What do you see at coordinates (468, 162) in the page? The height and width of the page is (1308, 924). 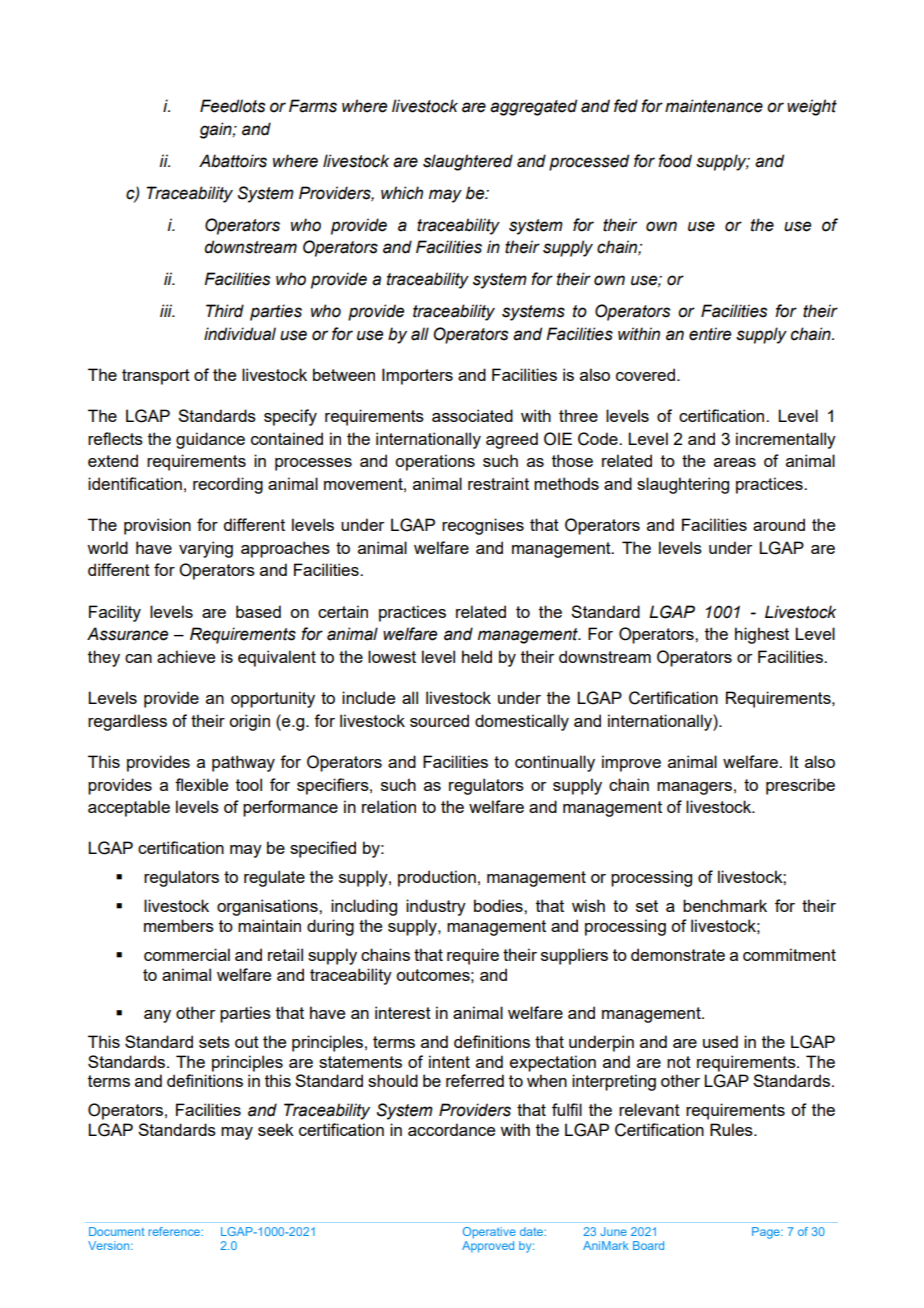 I see `slaughtered` at bounding box center [468, 162].
